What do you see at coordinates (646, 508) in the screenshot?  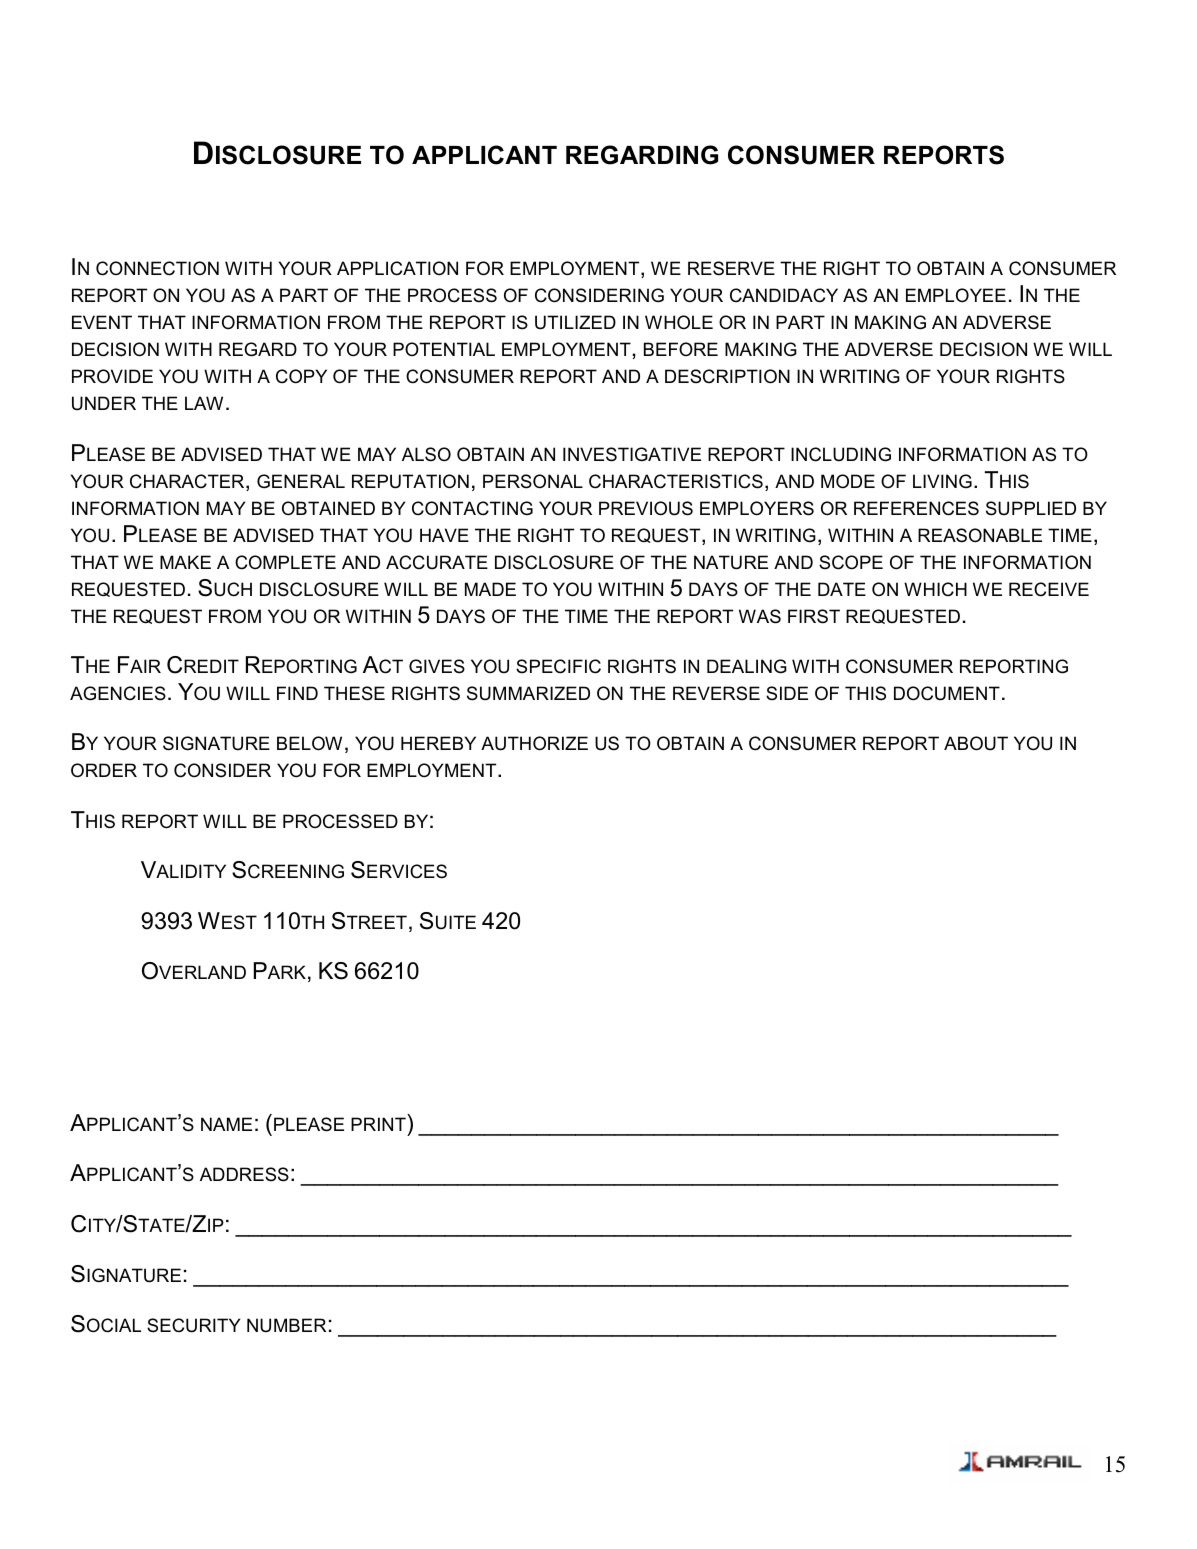 I see `PREVIOUS` at bounding box center [646, 508].
